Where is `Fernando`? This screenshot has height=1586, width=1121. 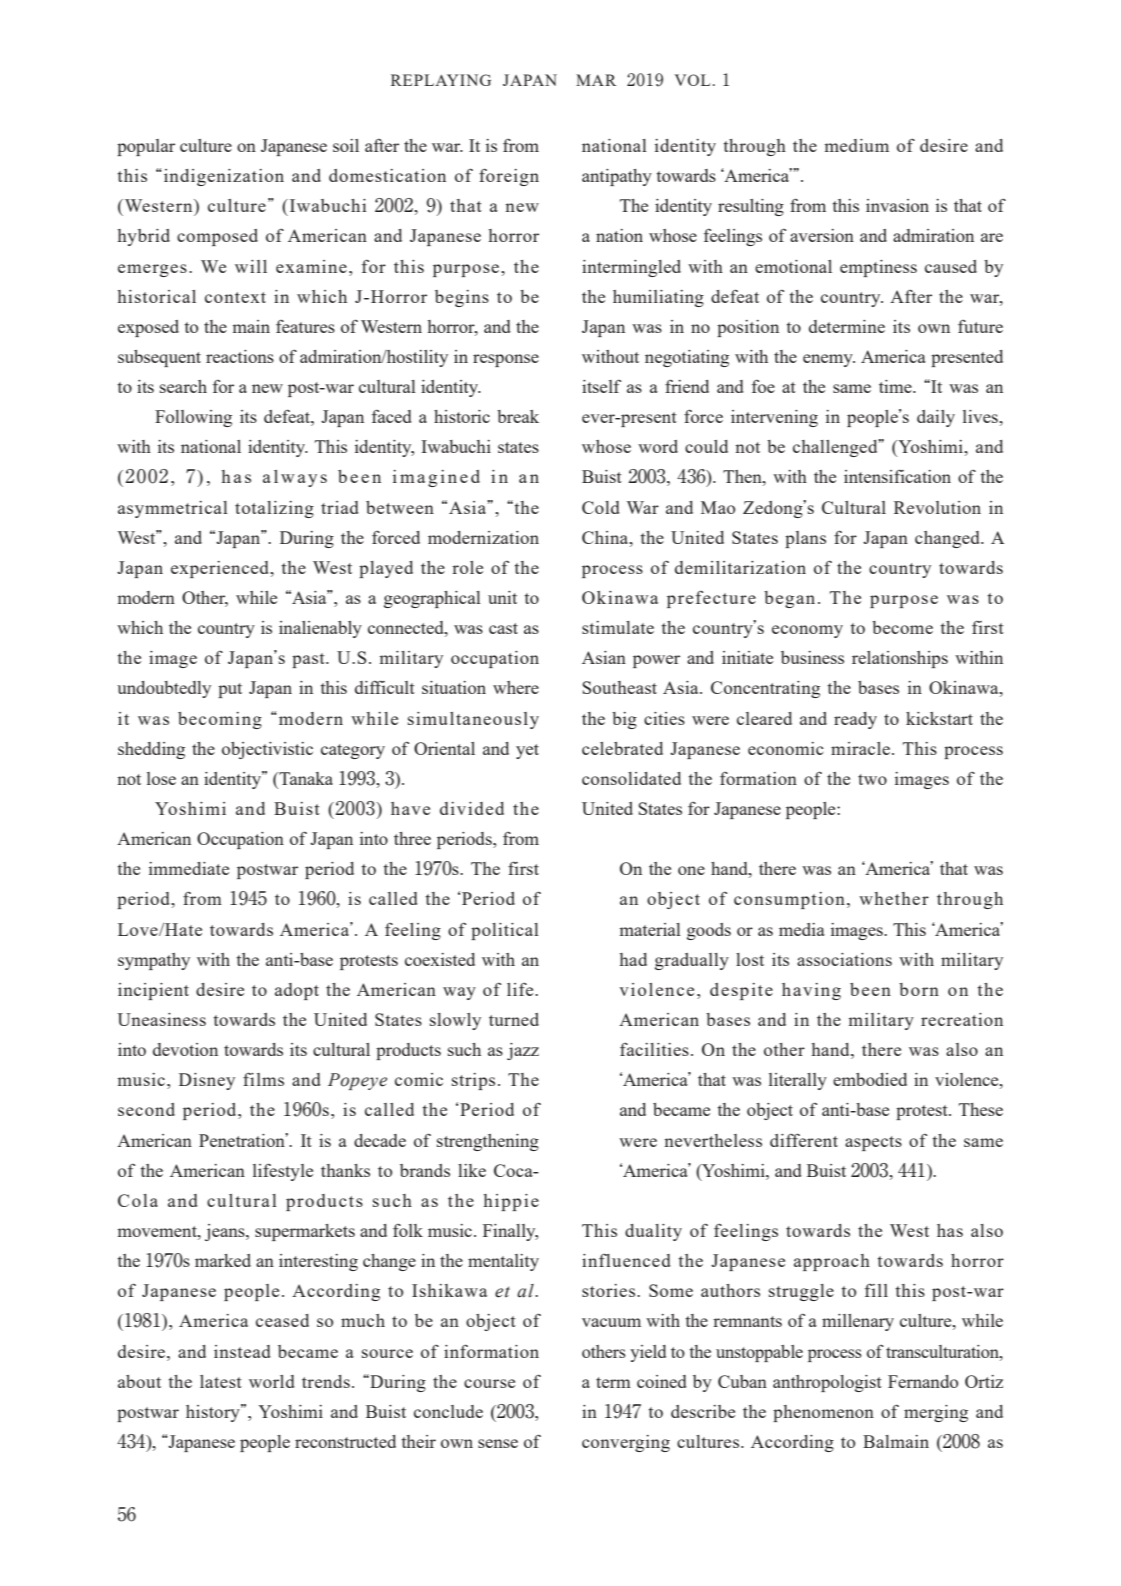 Fernando is located at coordinates (923, 1381).
